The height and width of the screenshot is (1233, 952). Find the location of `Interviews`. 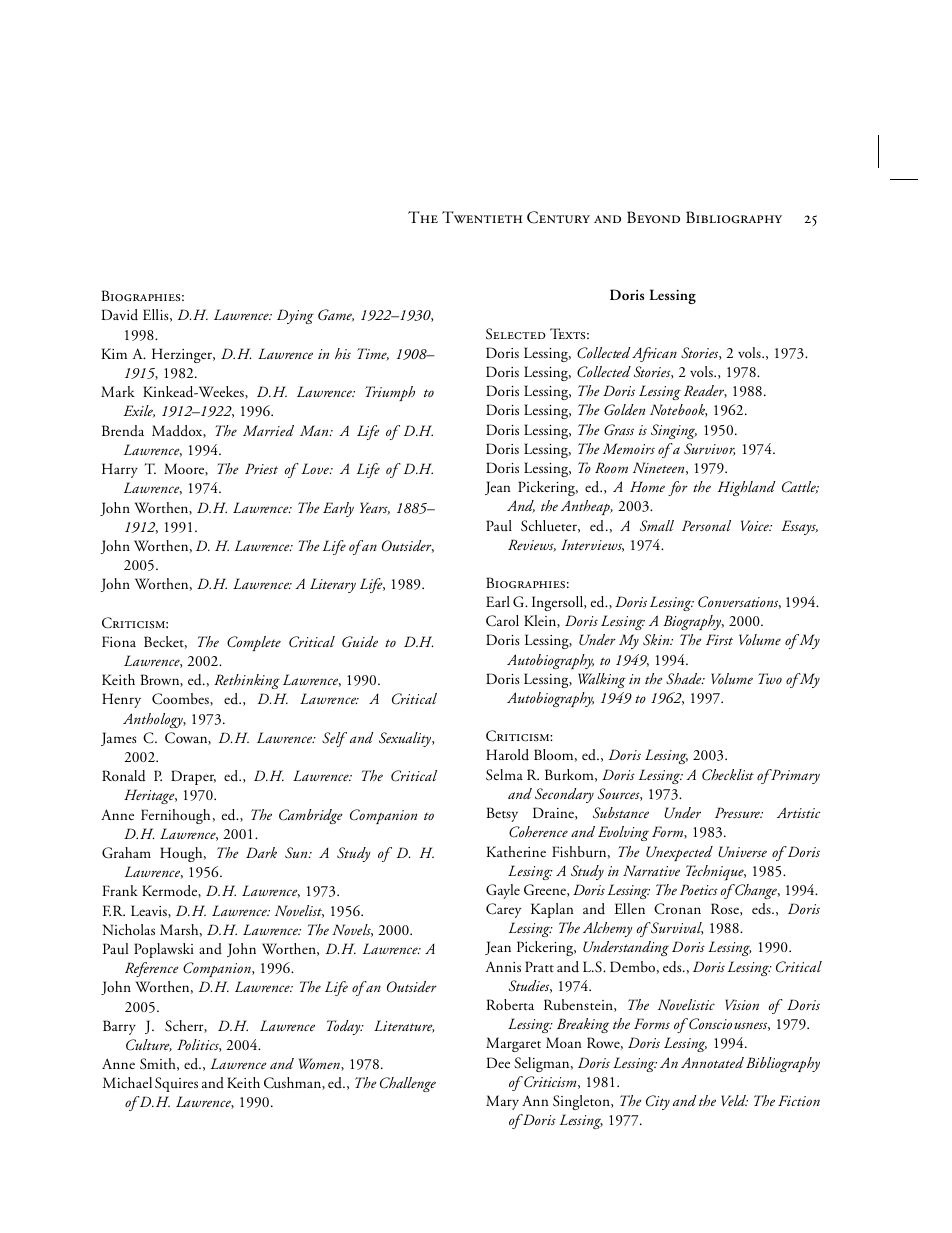

Interviews is located at coordinates (592, 545).
